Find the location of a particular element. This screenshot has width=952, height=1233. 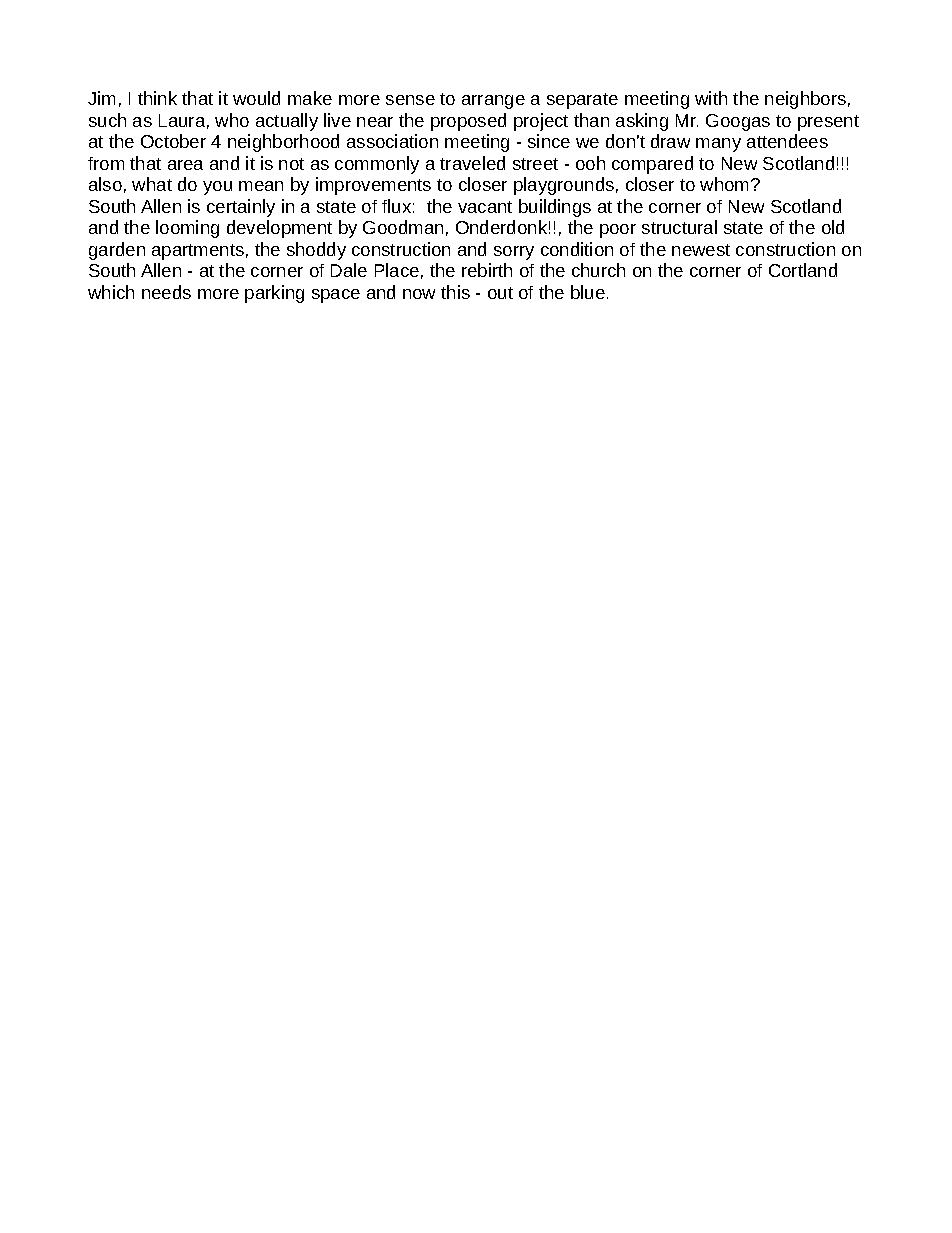

traveled is located at coordinates (472, 163).
